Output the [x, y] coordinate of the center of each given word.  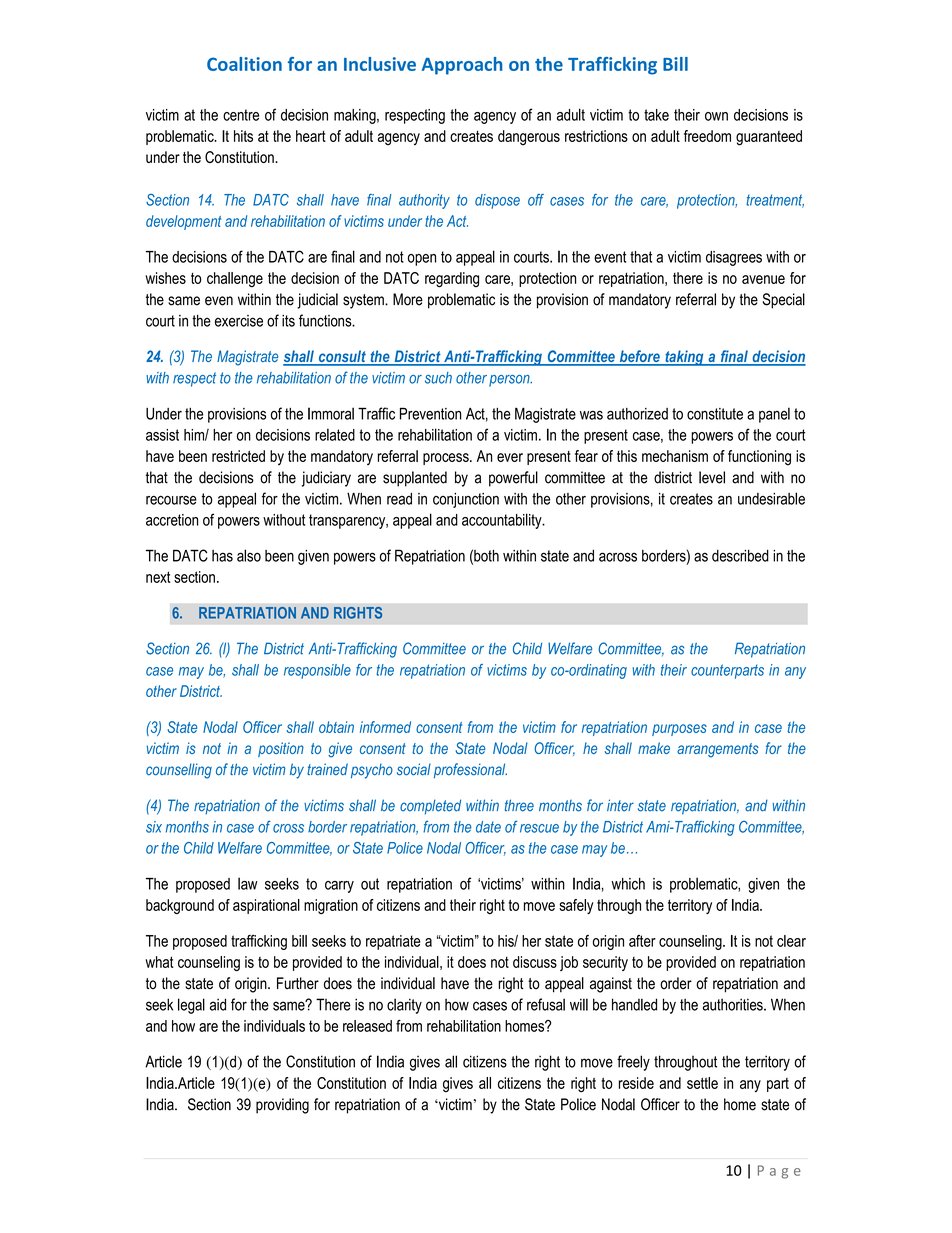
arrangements [718, 750]
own [716, 116]
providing [282, 1106]
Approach [462, 66]
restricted [238, 456]
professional [470, 770]
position [281, 749]
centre [241, 115]
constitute [715, 414]
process [447, 459]
